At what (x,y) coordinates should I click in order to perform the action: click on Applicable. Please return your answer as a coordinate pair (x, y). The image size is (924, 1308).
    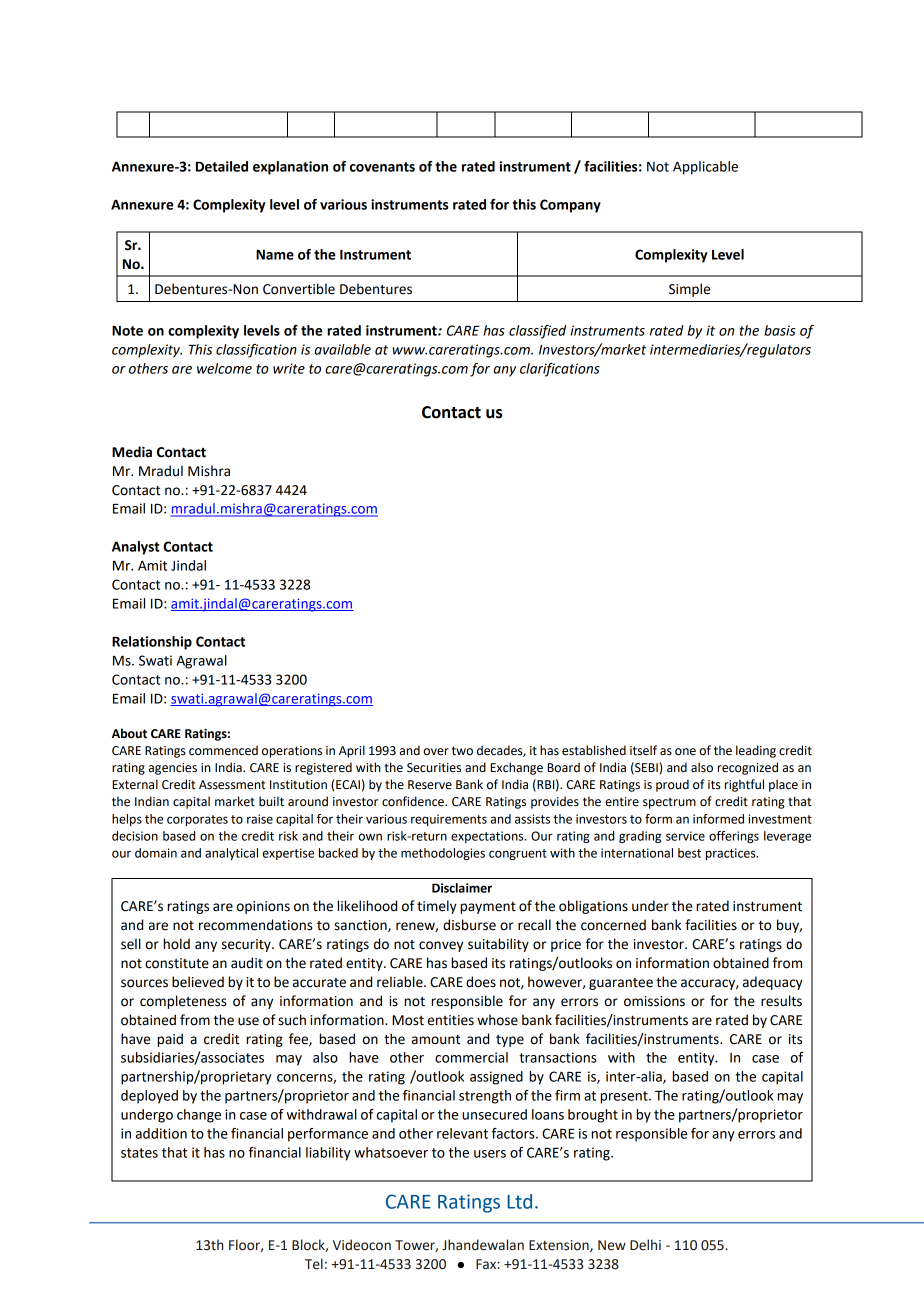
    Looking at the image, I should click on (705, 168).
